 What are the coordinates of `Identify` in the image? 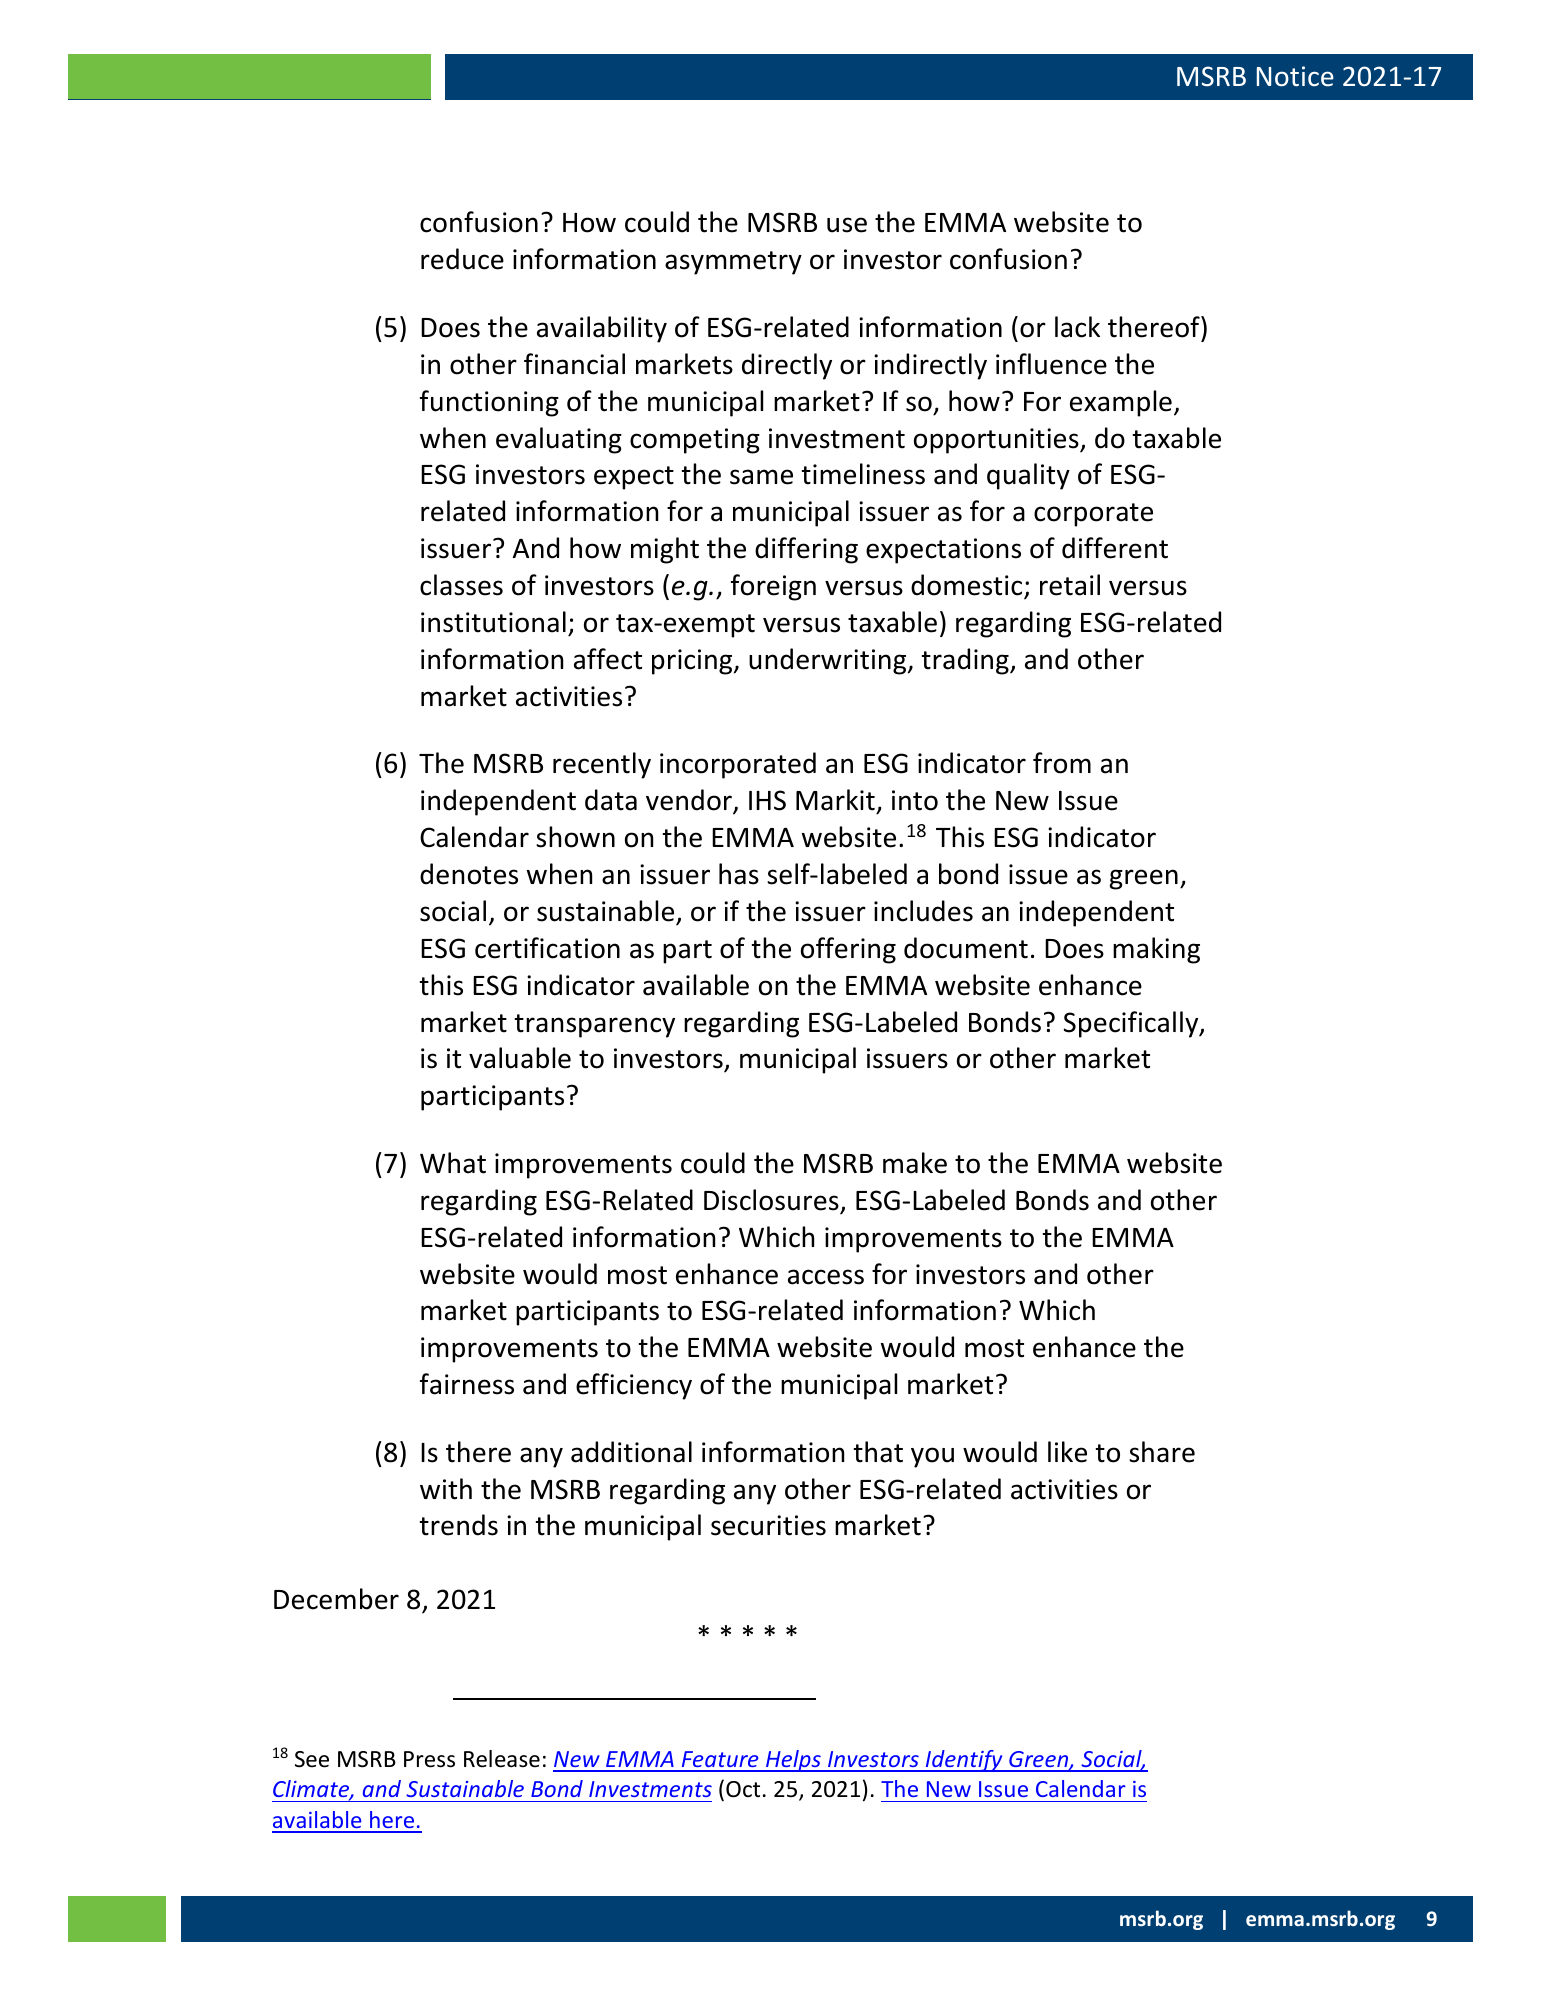 It's located at (964, 1761).
